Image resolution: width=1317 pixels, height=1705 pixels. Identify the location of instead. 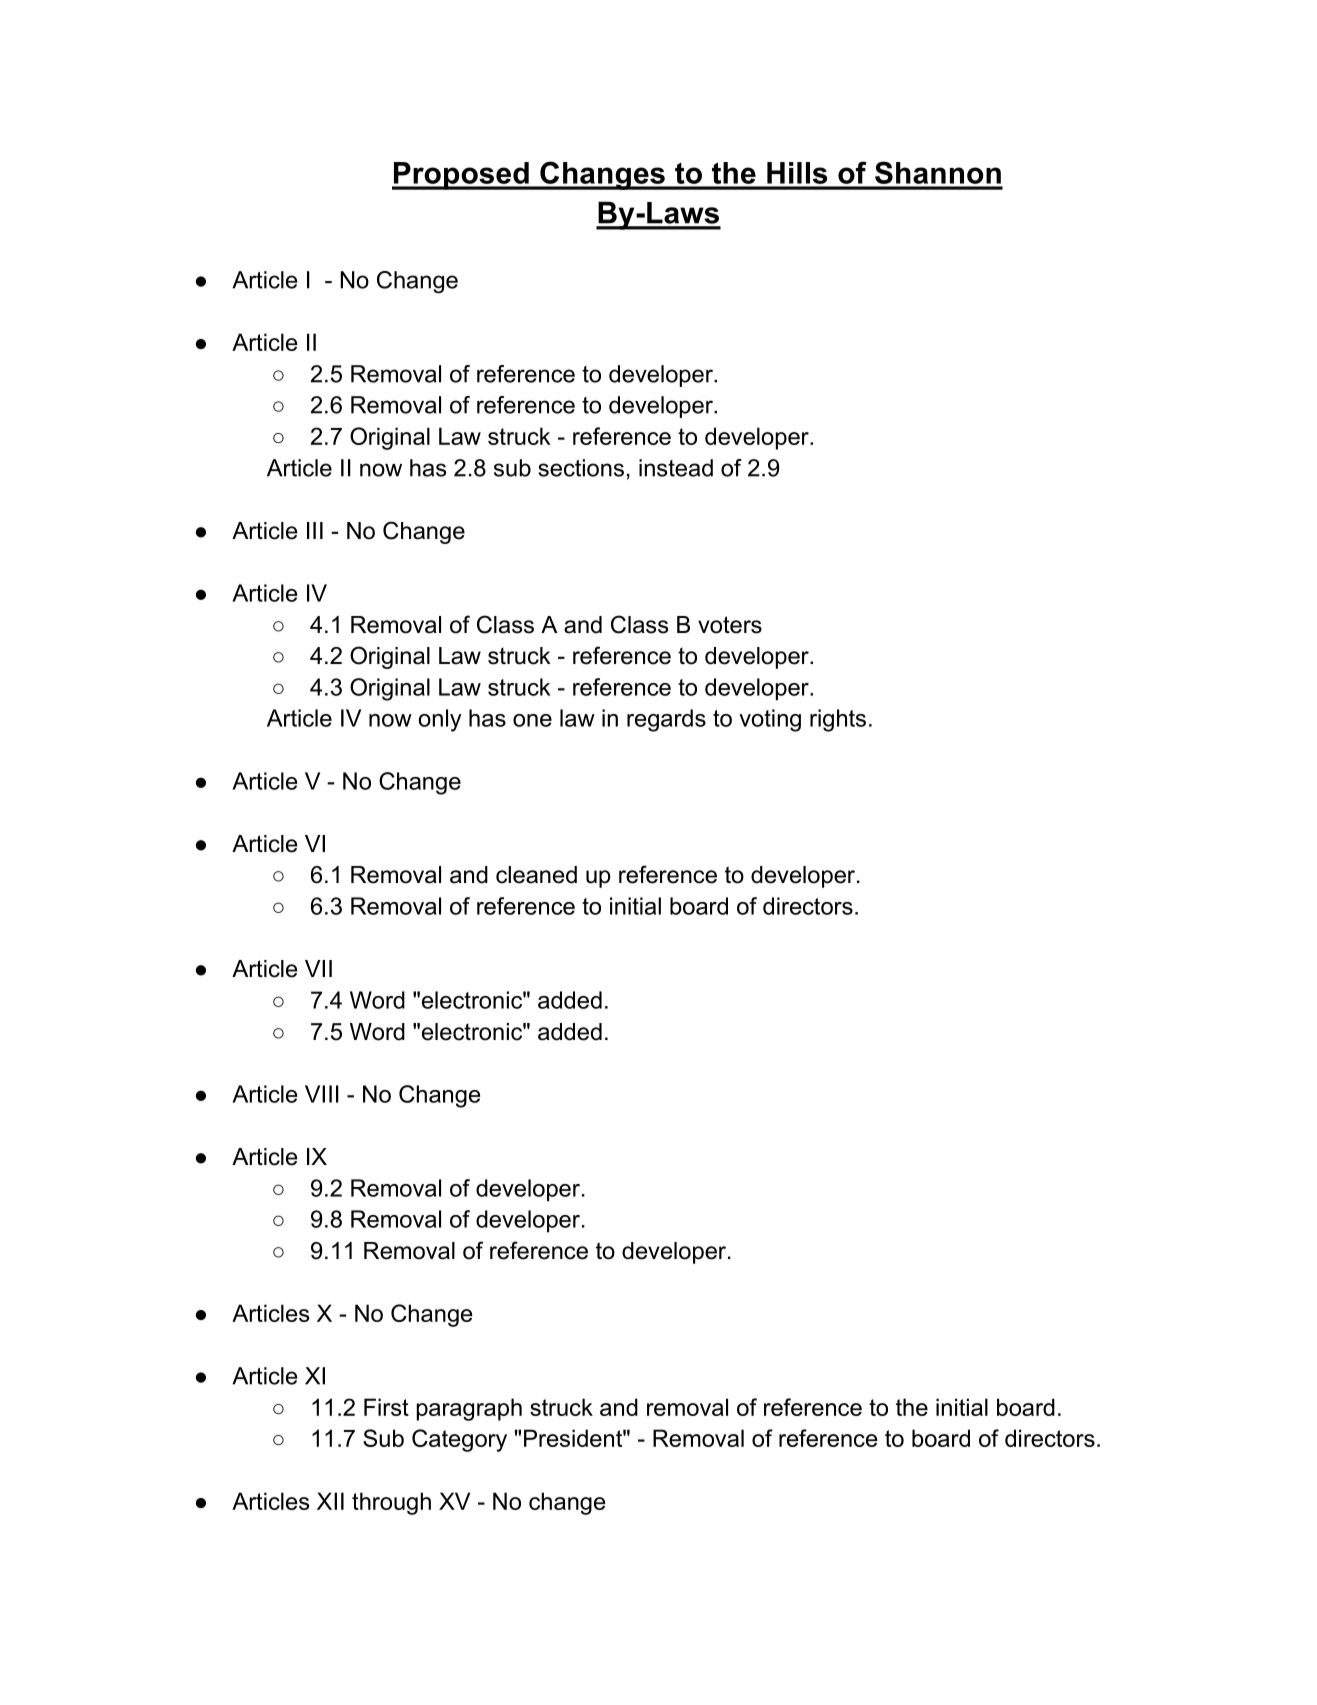
(676, 468).
